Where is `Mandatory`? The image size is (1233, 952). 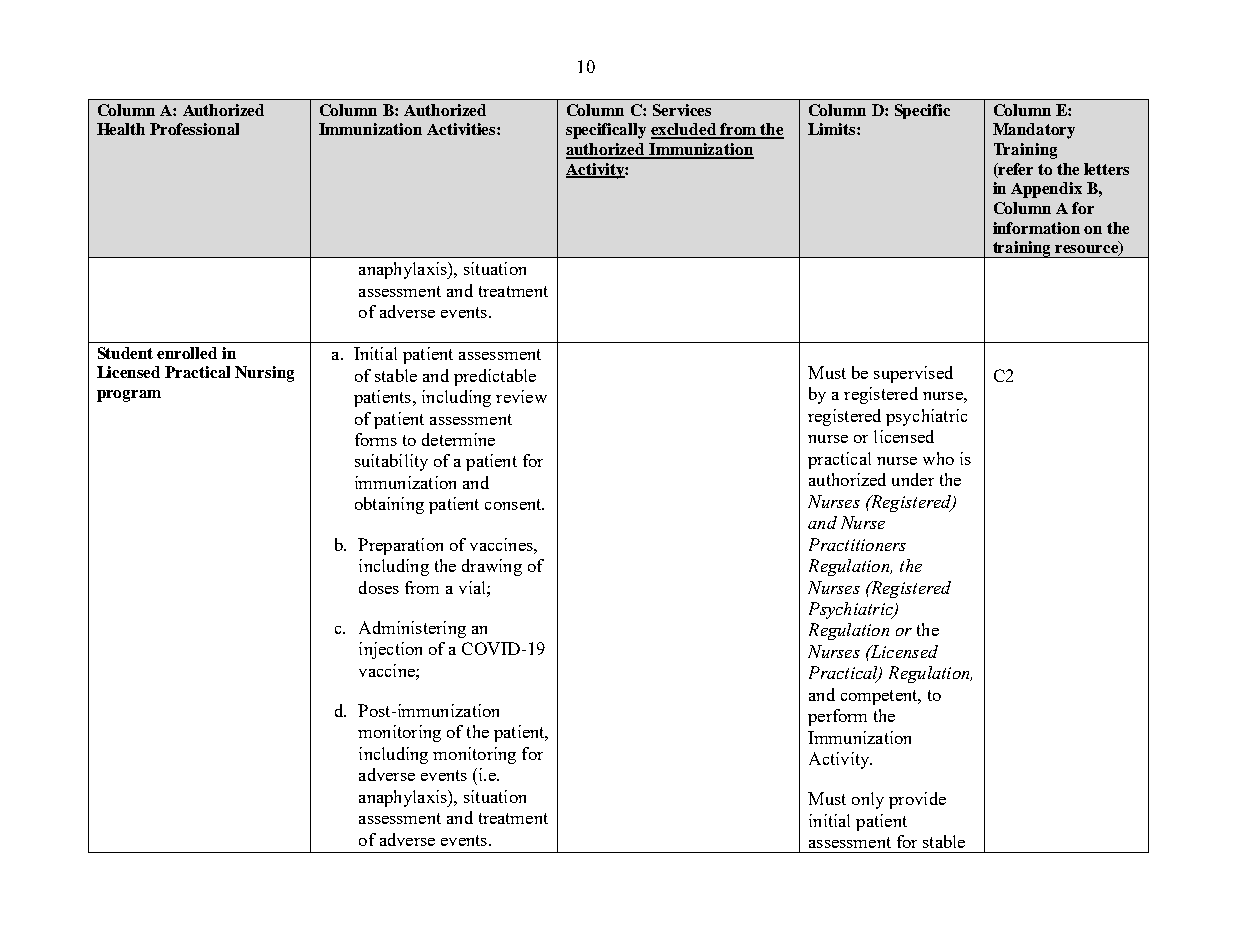 Mandatory is located at coordinates (1034, 131).
